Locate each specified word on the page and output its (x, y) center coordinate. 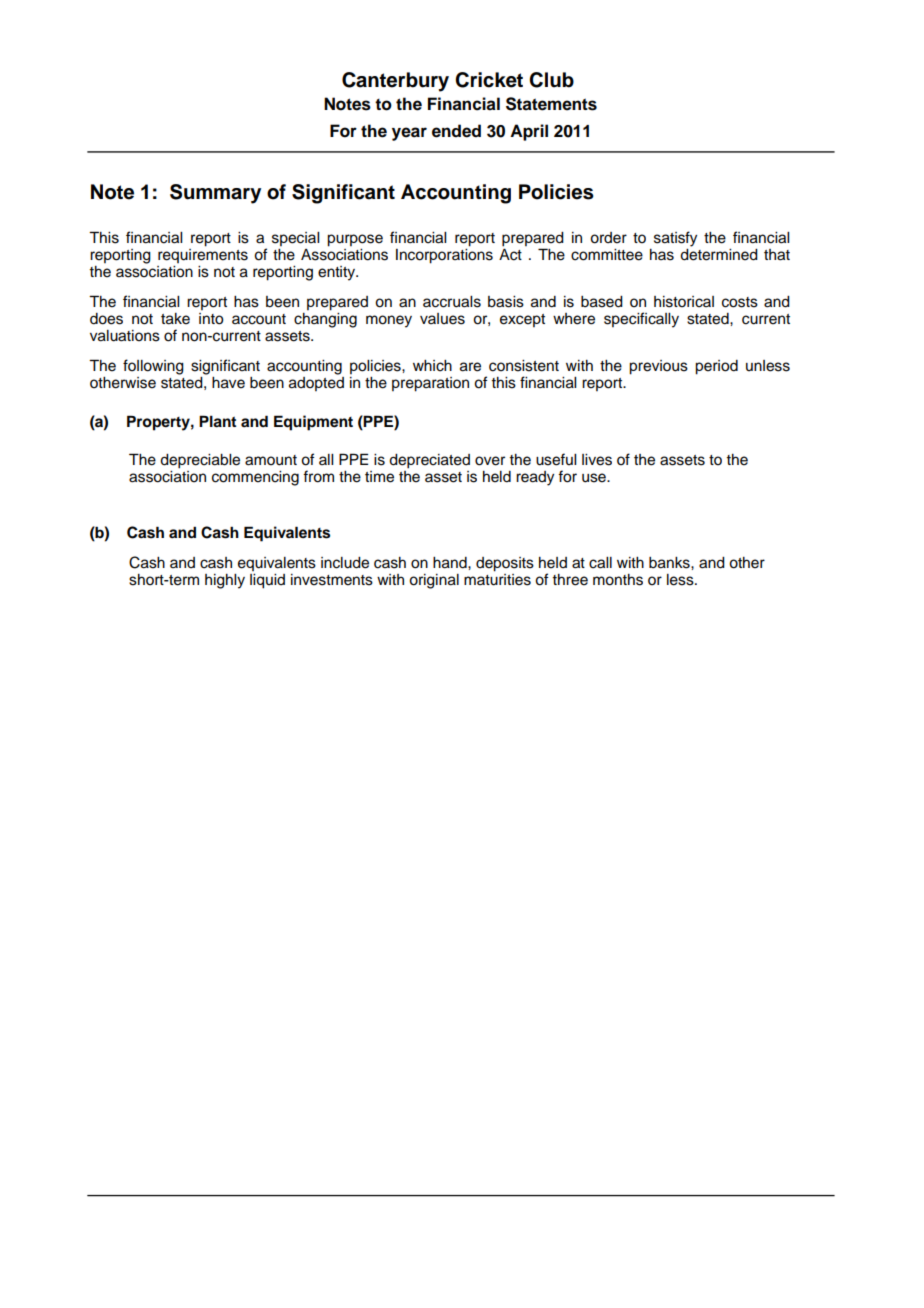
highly (225, 581)
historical (684, 302)
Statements (551, 104)
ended (456, 131)
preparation (430, 384)
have (228, 383)
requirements (203, 254)
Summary (215, 194)
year (409, 134)
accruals (452, 302)
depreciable (200, 461)
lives (597, 460)
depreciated (429, 461)
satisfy (675, 239)
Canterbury (395, 82)
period (716, 367)
